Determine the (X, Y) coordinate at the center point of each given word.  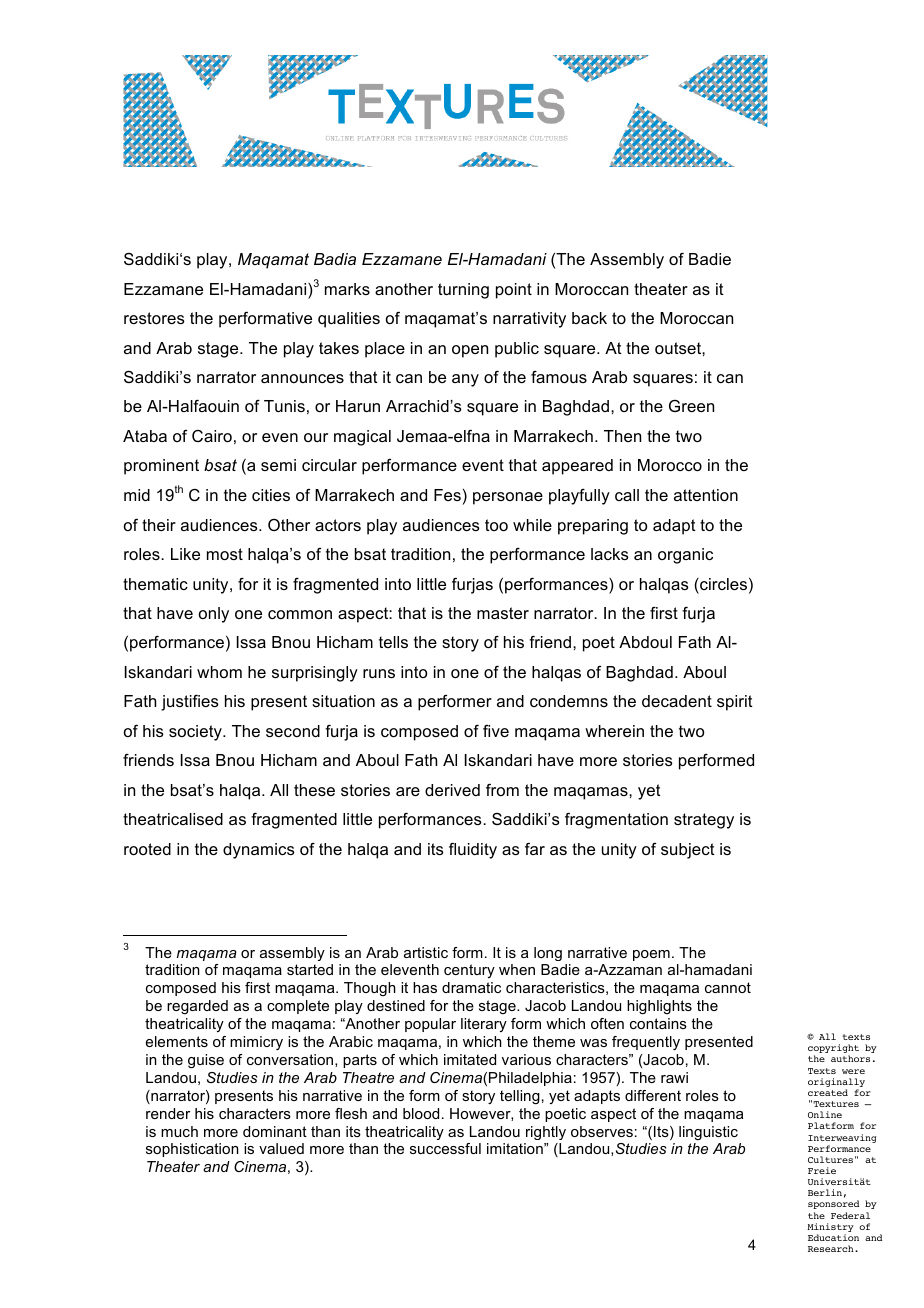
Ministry (830, 1229)
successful (445, 1148)
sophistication (192, 1150)
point (514, 291)
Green (691, 406)
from (502, 790)
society (196, 733)
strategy (704, 821)
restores (154, 318)
